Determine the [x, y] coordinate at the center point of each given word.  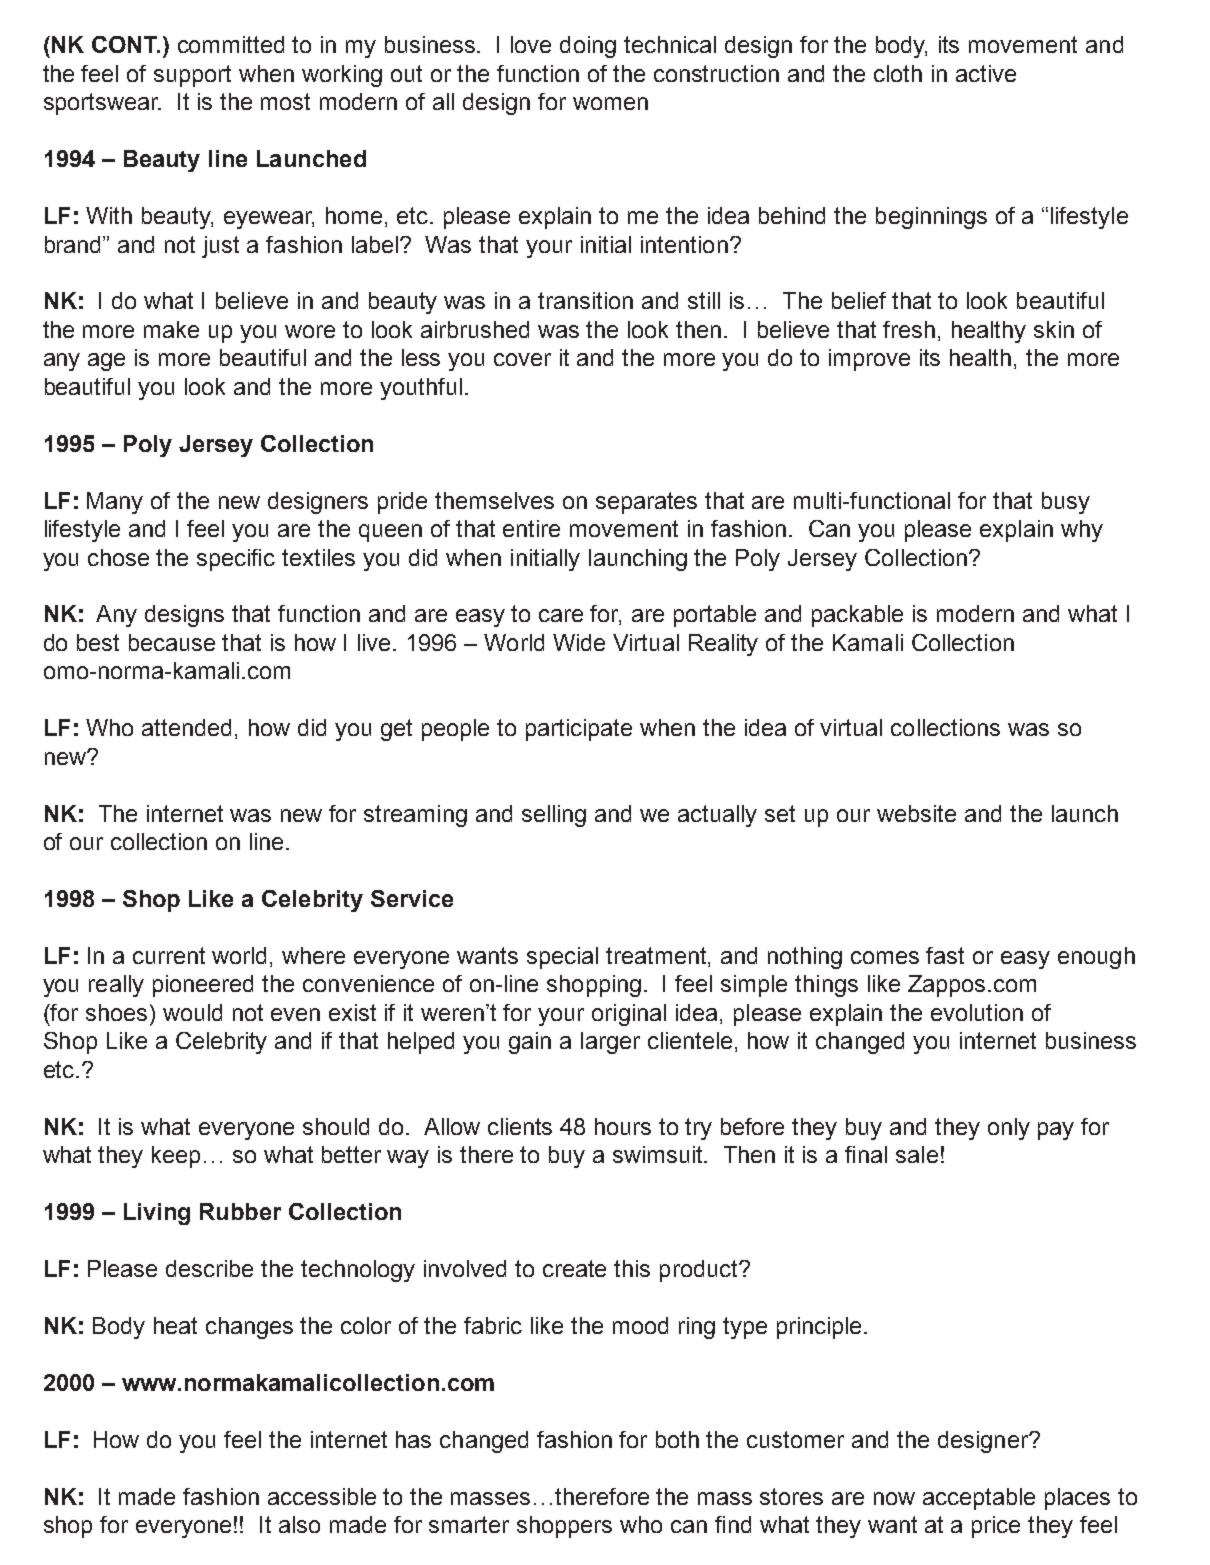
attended [186, 727]
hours [623, 1126]
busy [1066, 503]
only [1009, 1129]
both [677, 1439]
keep [176, 1157]
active [986, 73]
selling [554, 816]
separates [646, 503]
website [916, 813]
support [192, 76]
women [610, 103]
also [299, 1524]
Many [115, 503]
